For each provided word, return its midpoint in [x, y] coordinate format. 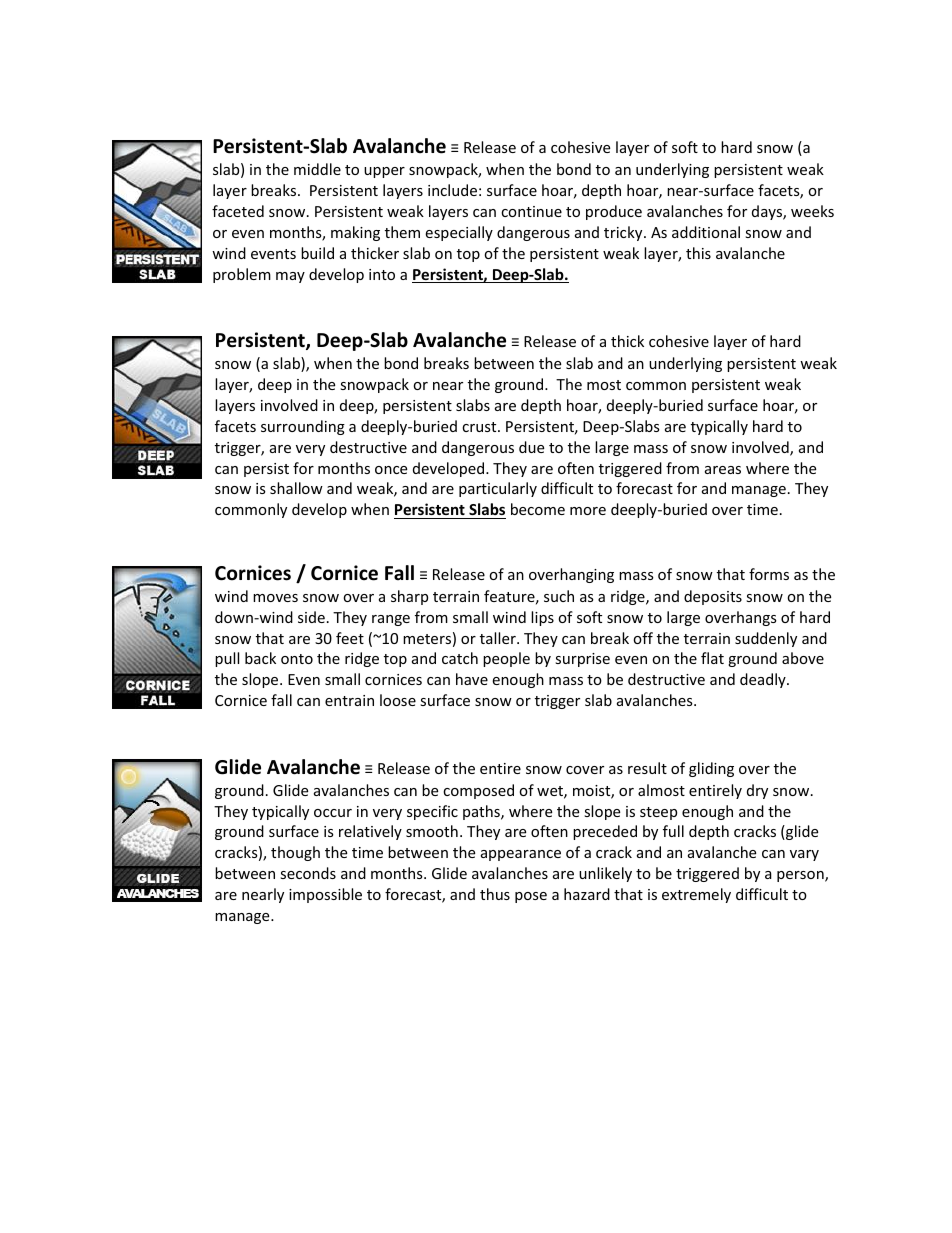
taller [499, 638]
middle [317, 169]
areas [723, 470]
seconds [308, 873]
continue [531, 211]
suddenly [766, 639]
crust [480, 427]
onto [297, 659]
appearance [521, 855]
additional [706, 232]
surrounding [303, 427]
